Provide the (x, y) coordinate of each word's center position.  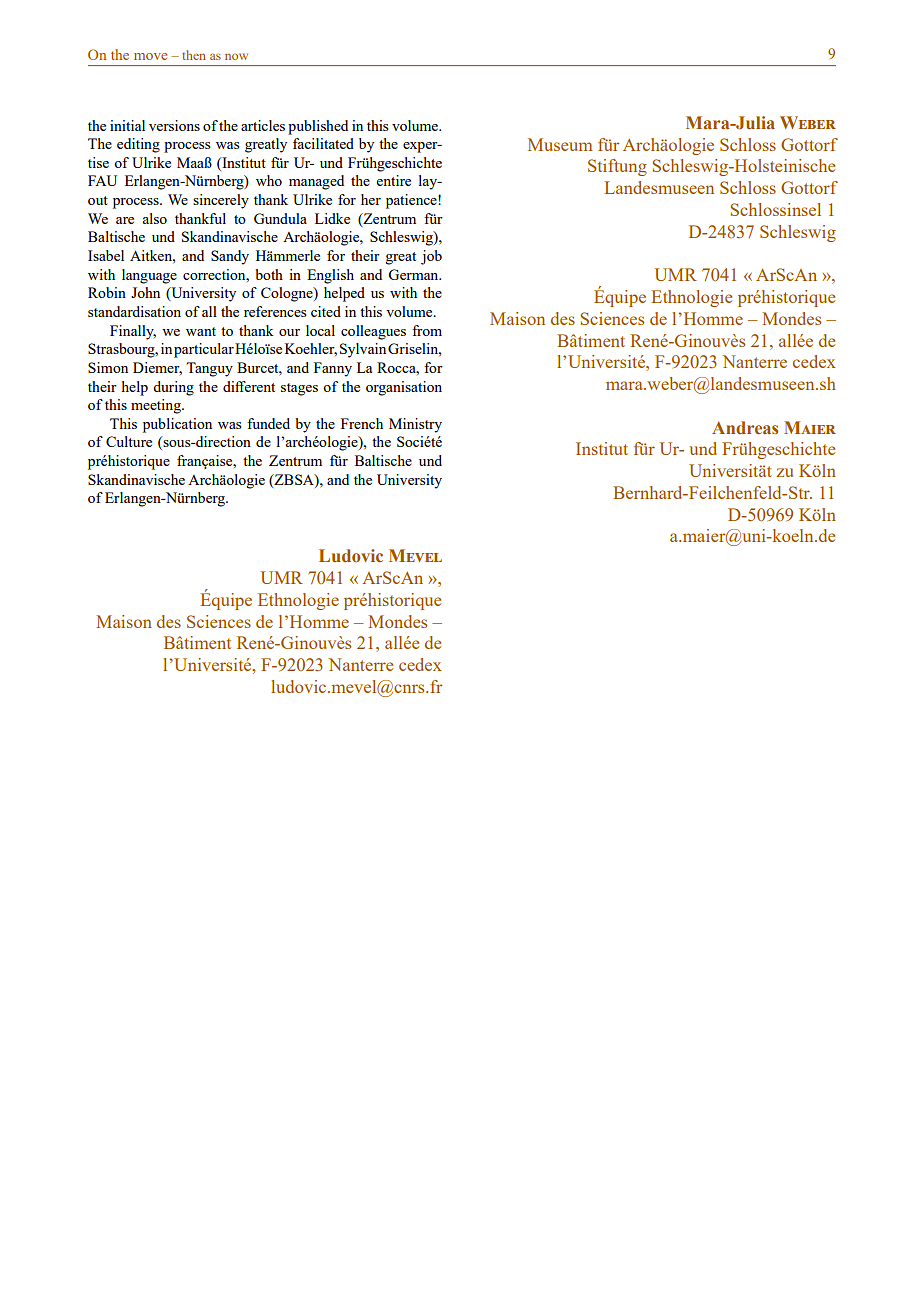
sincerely (221, 201)
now (236, 56)
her (371, 199)
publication (177, 425)
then (194, 55)
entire (394, 180)
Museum (560, 144)
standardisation (134, 311)
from (427, 330)
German (414, 274)
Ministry (415, 425)
